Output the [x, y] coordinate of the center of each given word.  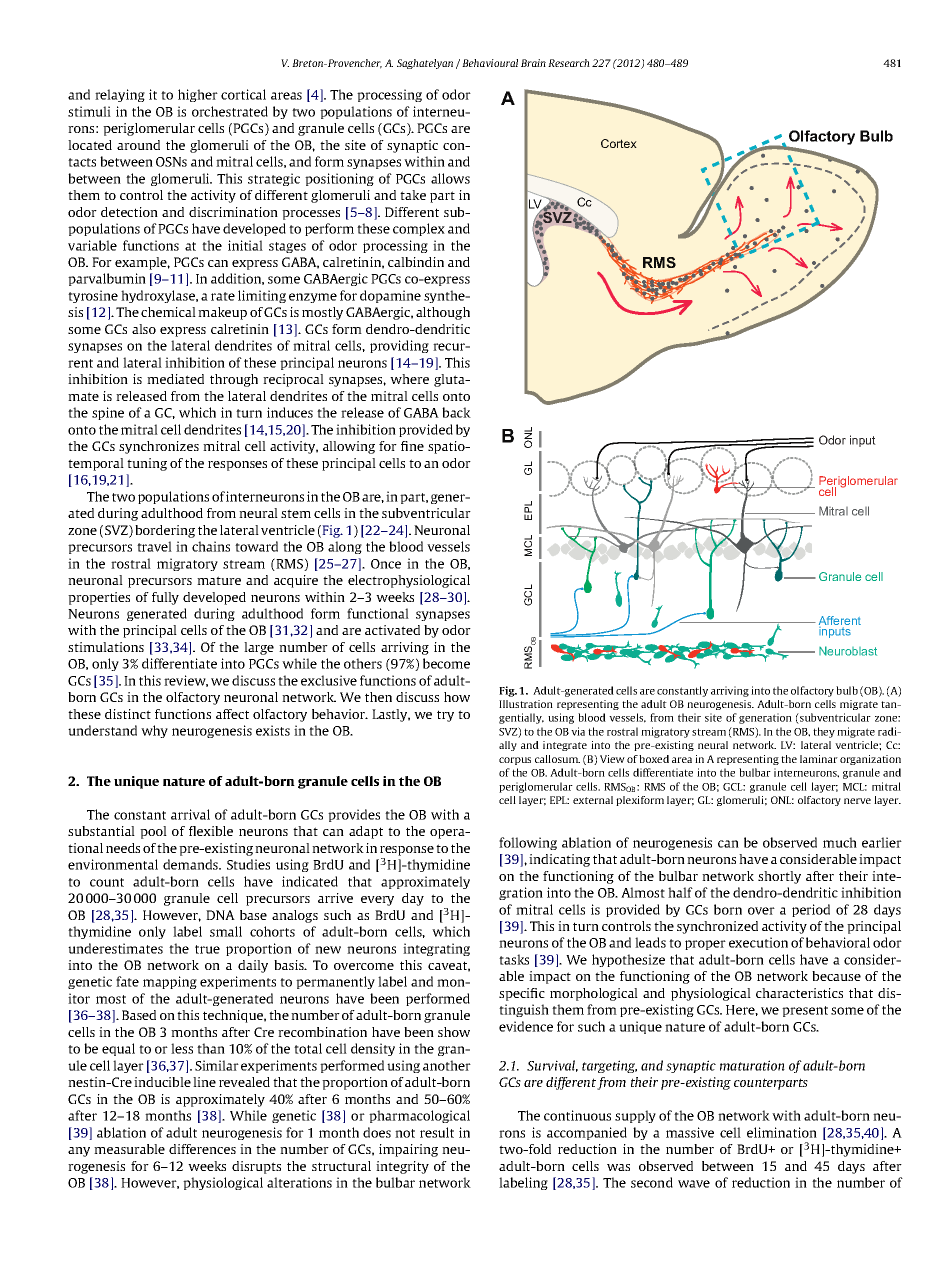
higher [198, 95]
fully [165, 598]
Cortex [619, 143]
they [824, 732]
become [446, 663]
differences [202, 1149]
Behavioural [490, 63]
